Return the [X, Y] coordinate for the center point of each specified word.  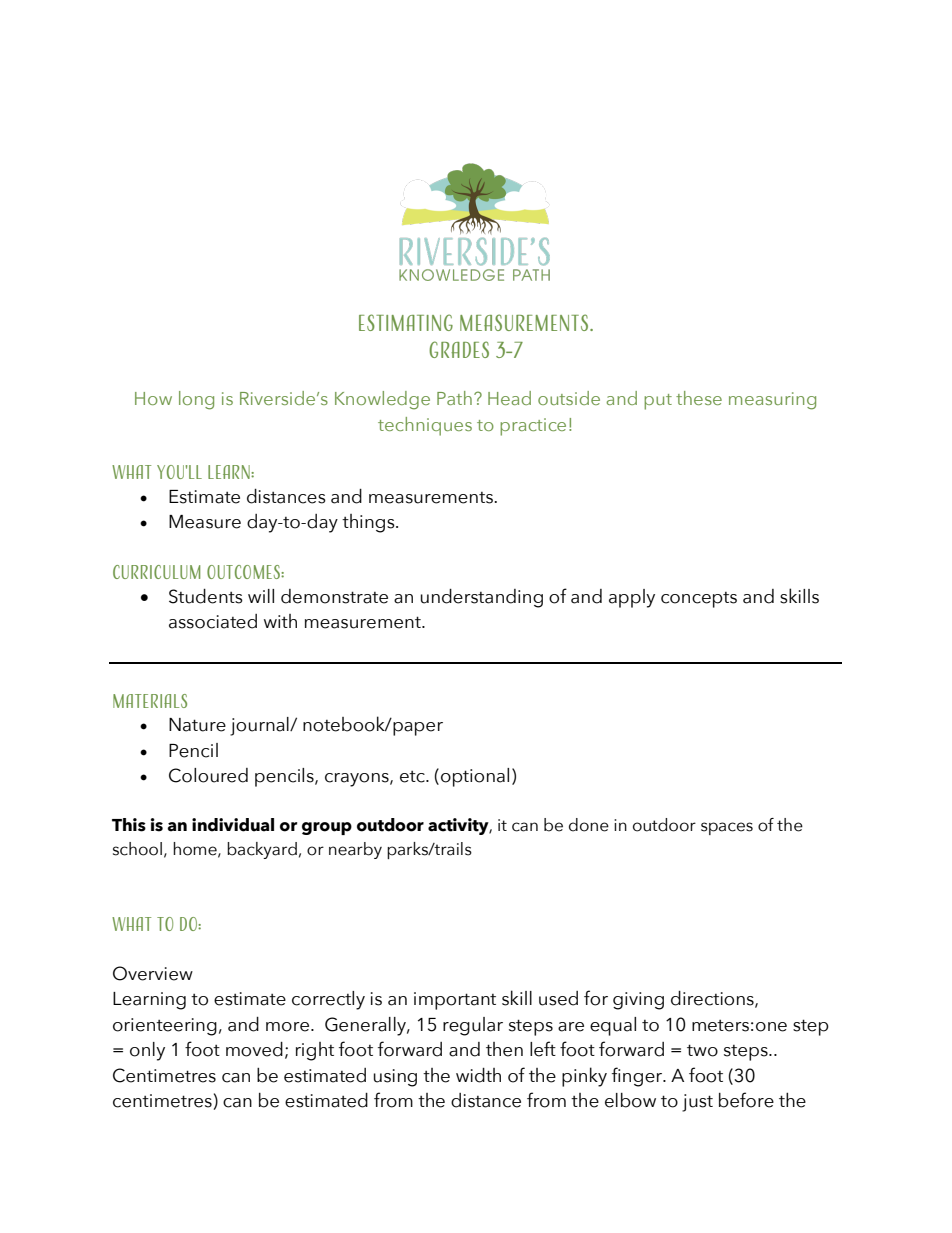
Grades [459, 349]
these [699, 398]
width [478, 1075]
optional [475, 777]
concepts [699, 600]
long [196, 400]
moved [254, 1049]
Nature [197, 725]
